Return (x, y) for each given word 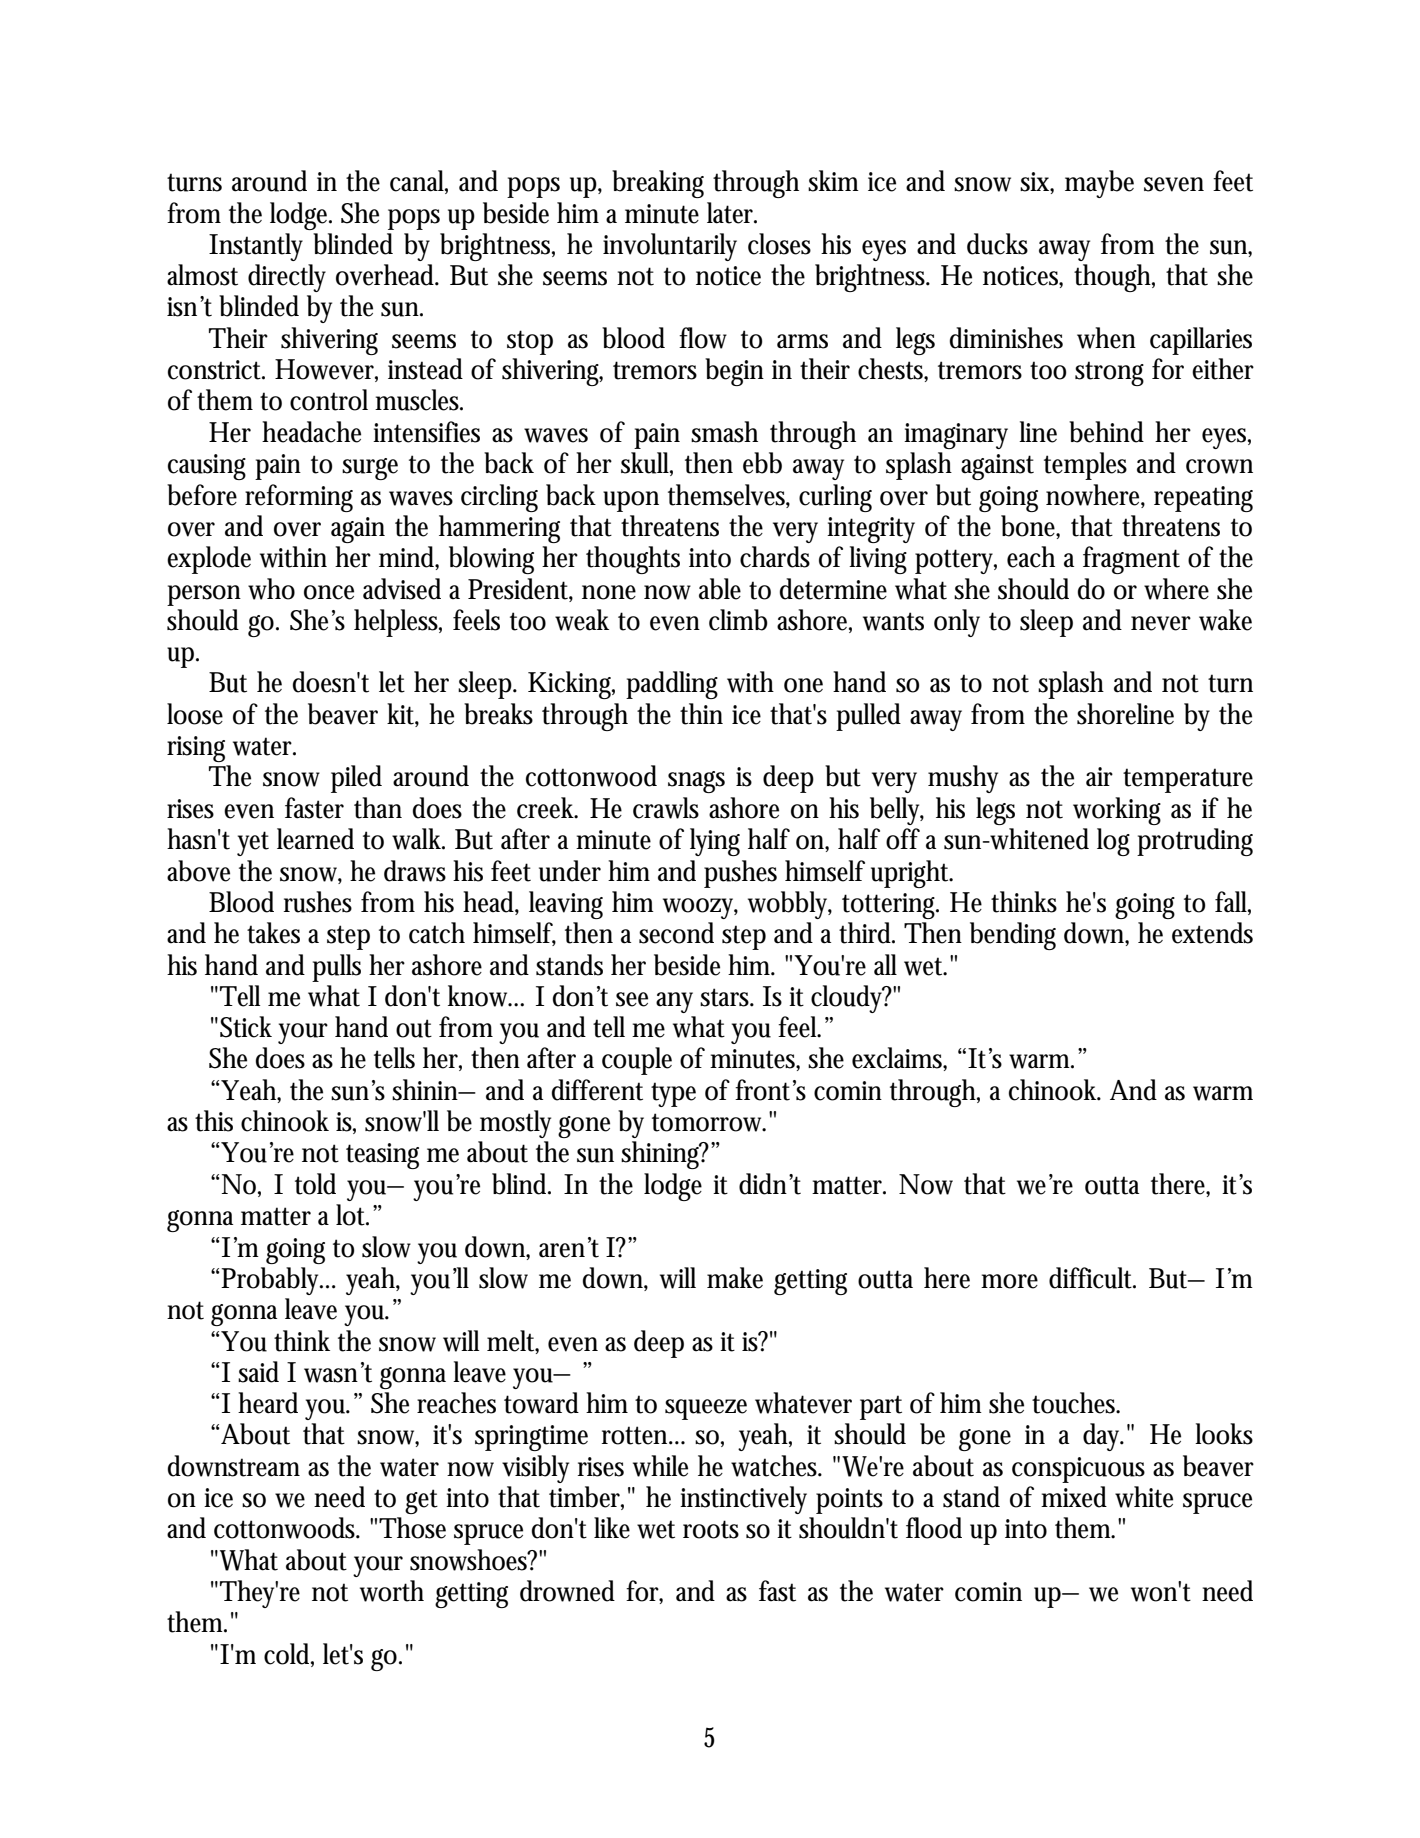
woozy (700, 908)
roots (711, 1529)
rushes (318, 902)
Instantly (256, 247)
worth (392, 1591)
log (1113, 842)
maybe (1099, 184)
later (732, 213)
